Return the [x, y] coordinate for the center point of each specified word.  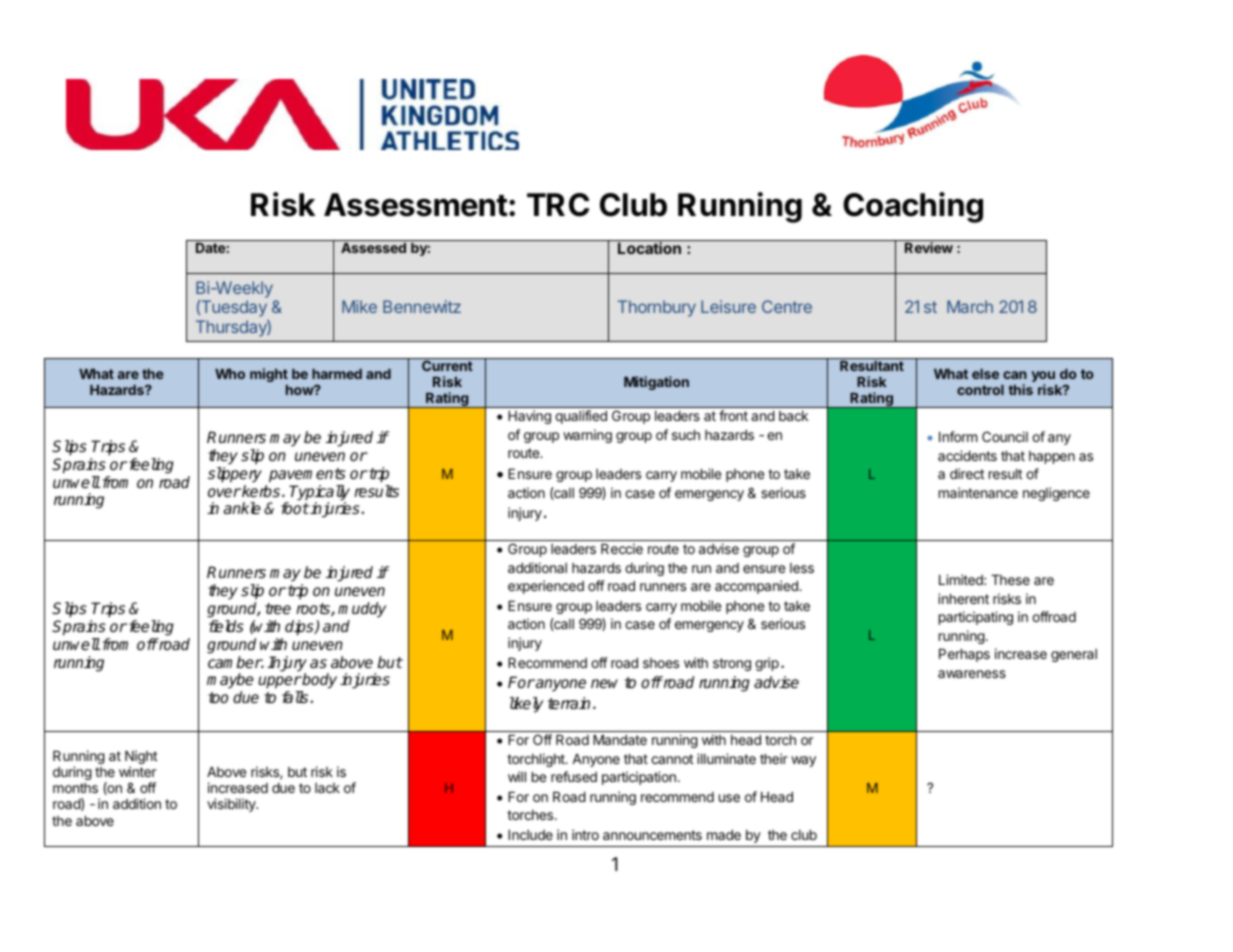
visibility [232, 805]
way [803, 761]
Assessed [373, 248]
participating [976, 618]
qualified [581, 417]
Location [649, 248]
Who [230, 374]
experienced [546, 587]
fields [226, 626]
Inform [958, 436]
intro [585, 834]
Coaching [913, 207]
